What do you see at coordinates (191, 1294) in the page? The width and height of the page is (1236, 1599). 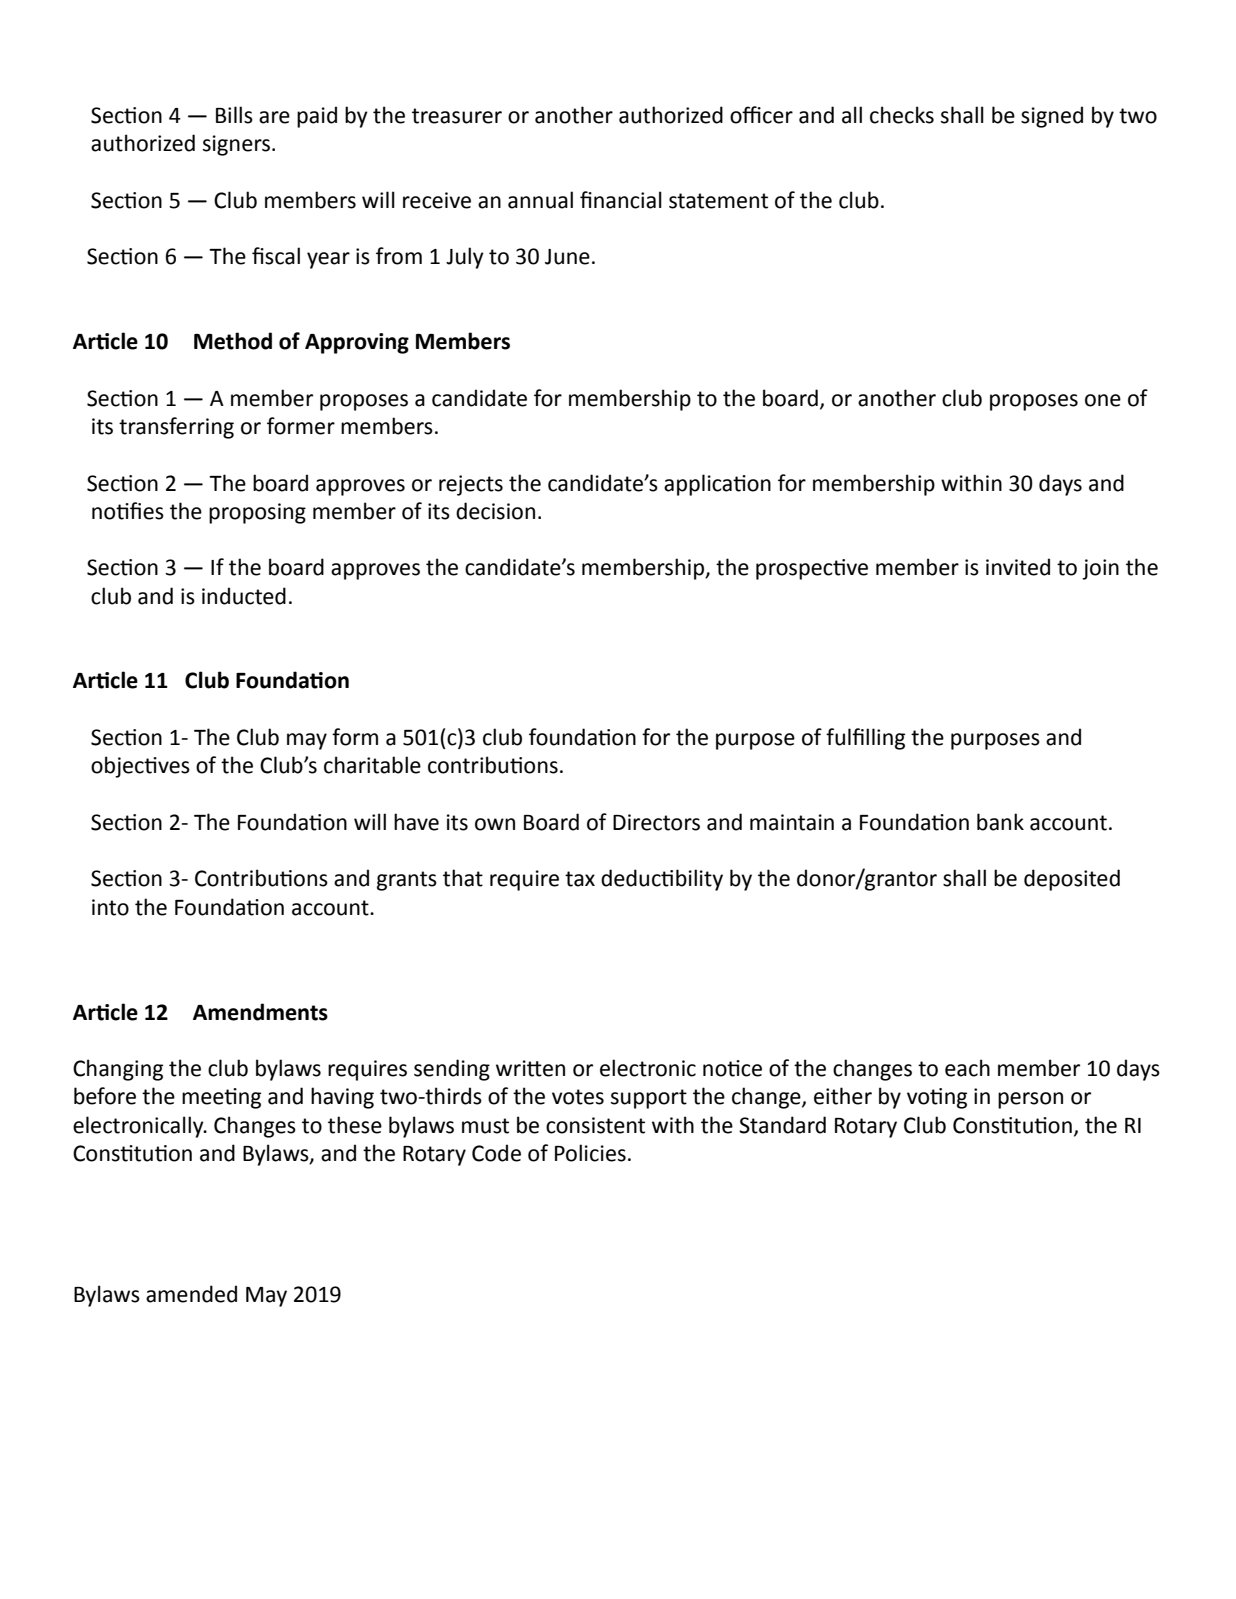 I see `amended` at bounding box center [191, 1294].
